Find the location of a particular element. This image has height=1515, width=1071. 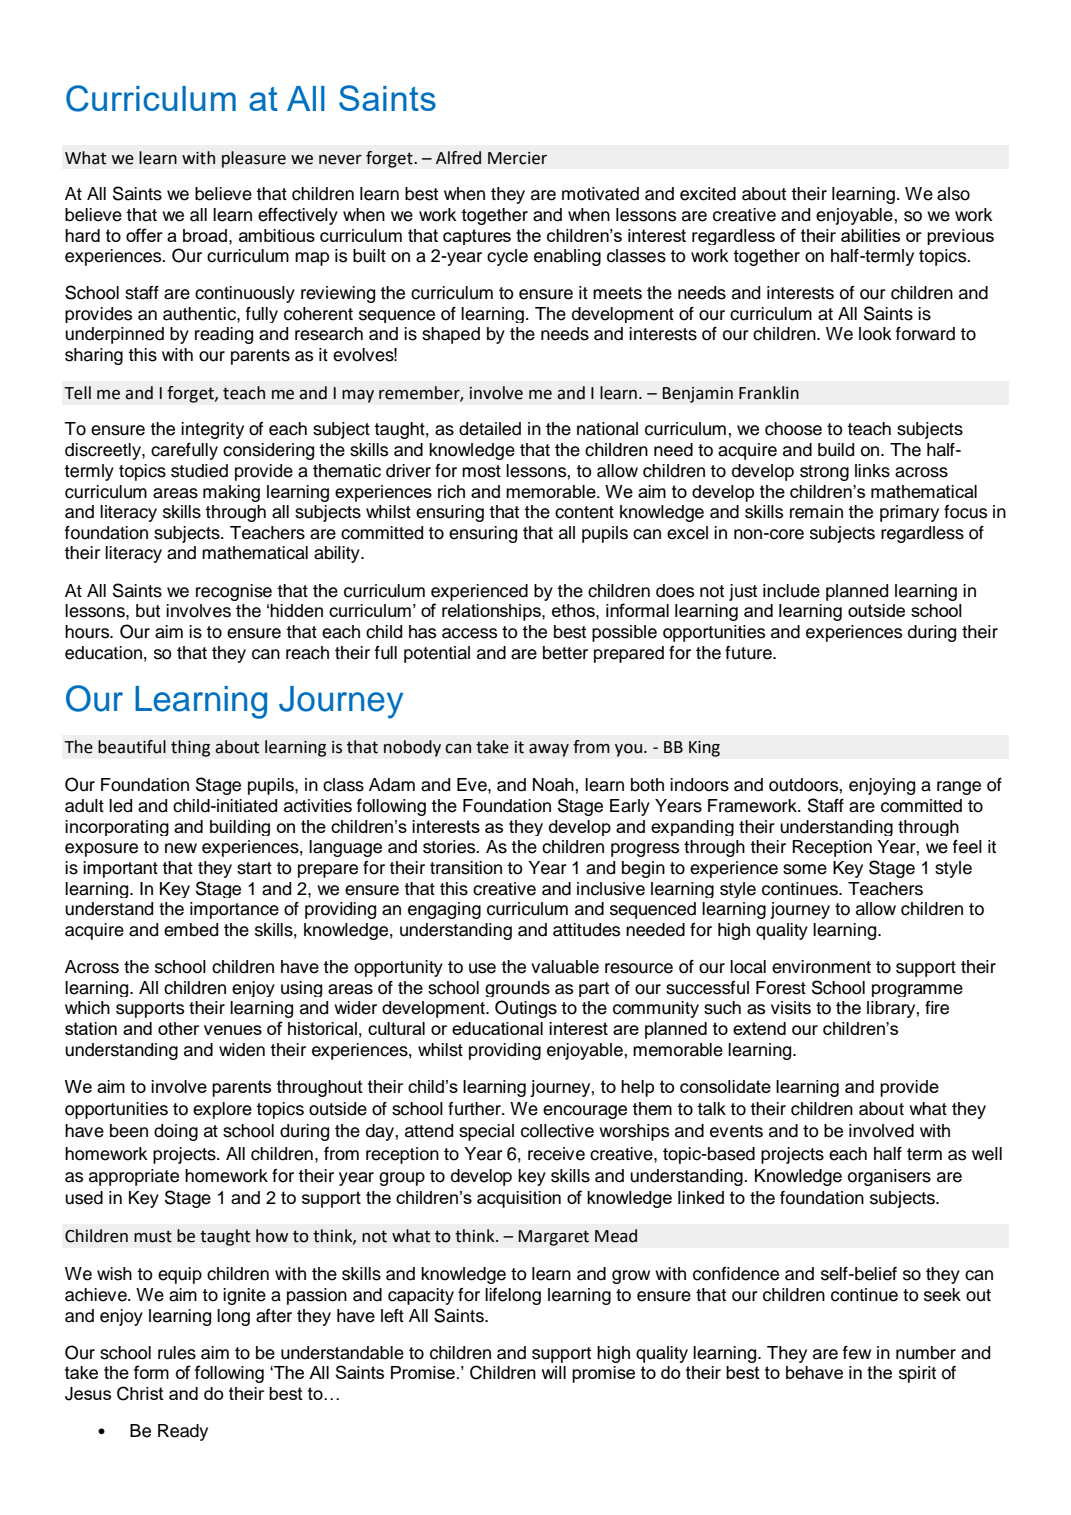

will is located at coordinates (554, 1372).
